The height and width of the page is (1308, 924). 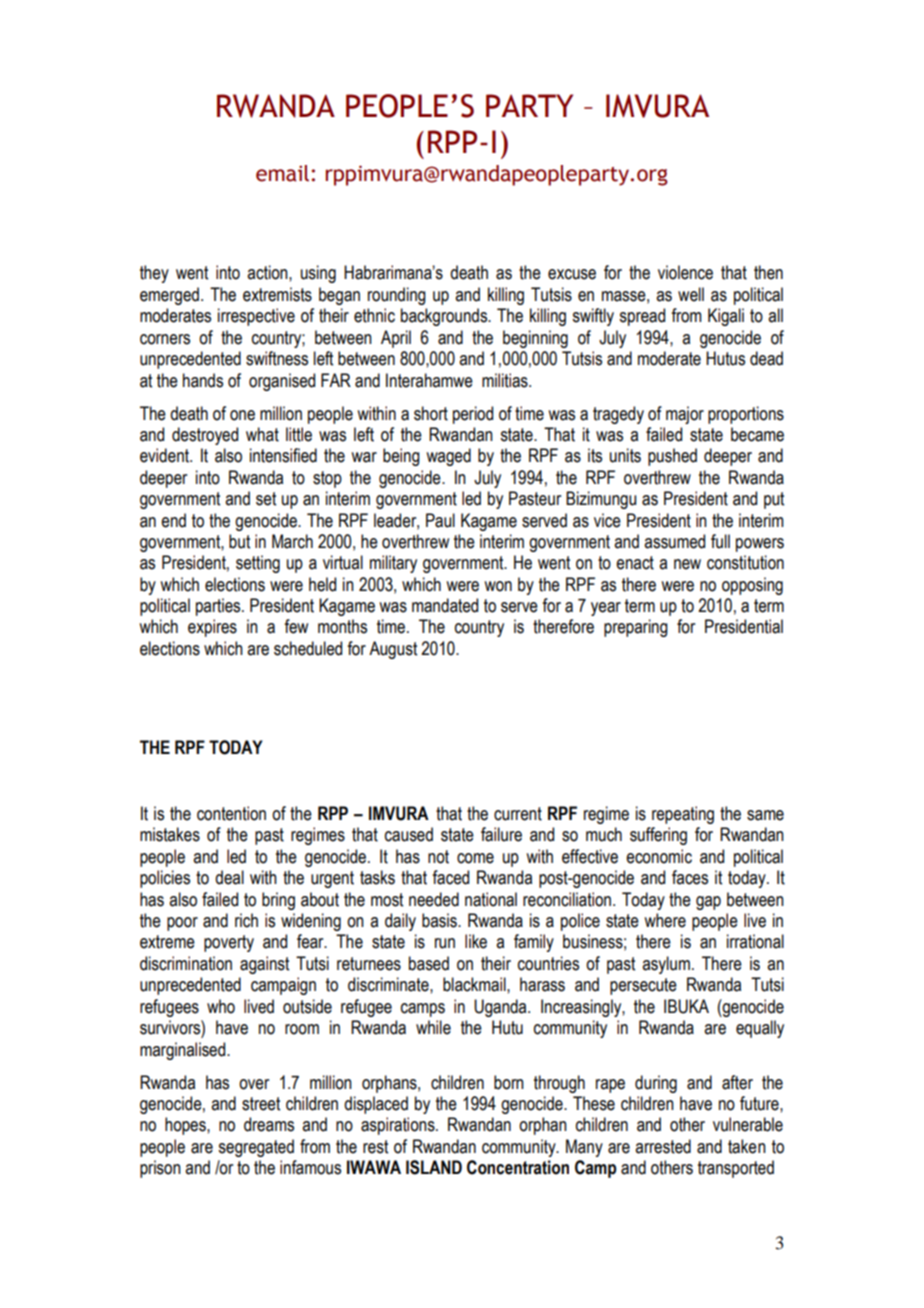 I want to click on but, so click(x=239, y=541).
